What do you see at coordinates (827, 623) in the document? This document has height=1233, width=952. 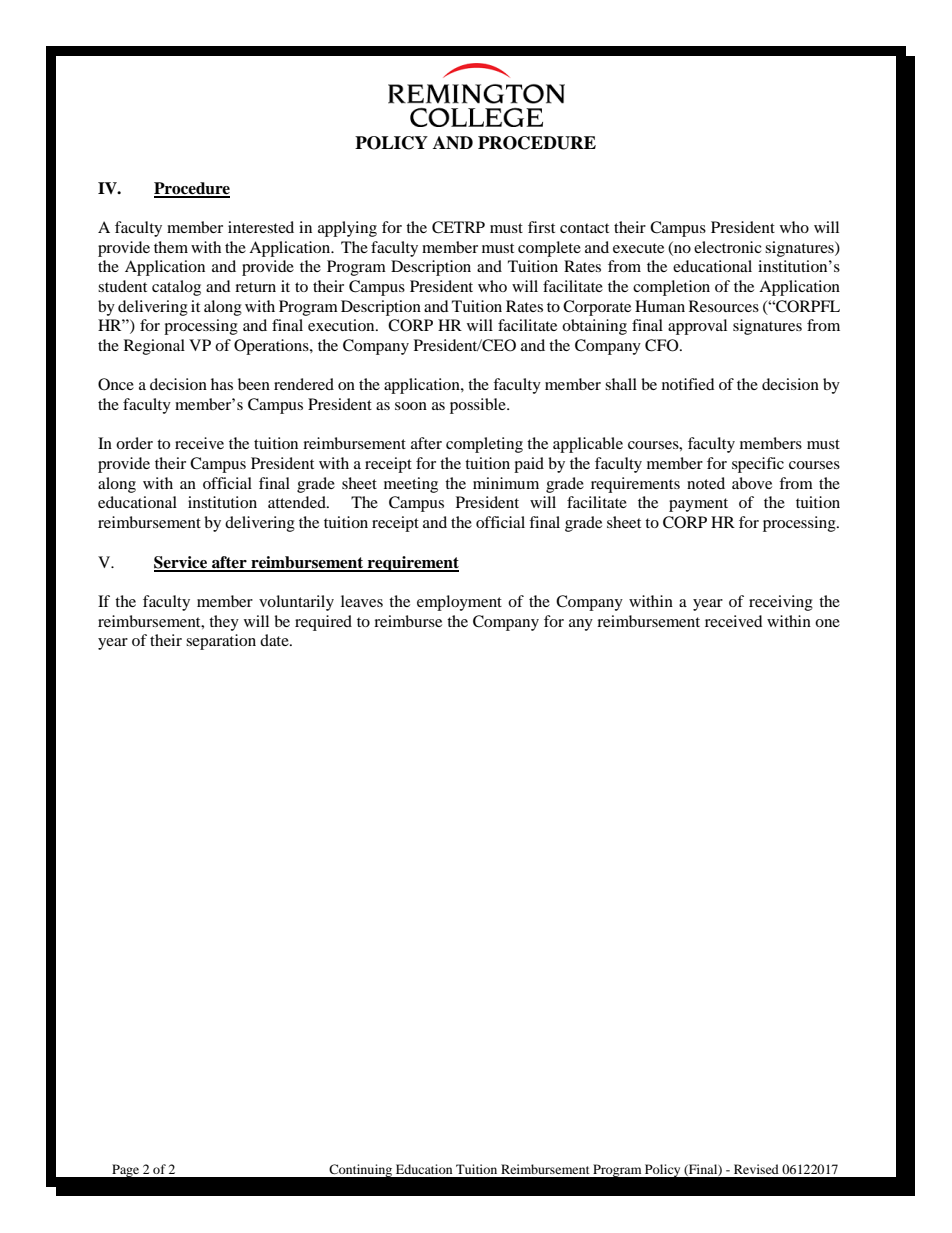 I see `one` at bounding box center [827, 623].
